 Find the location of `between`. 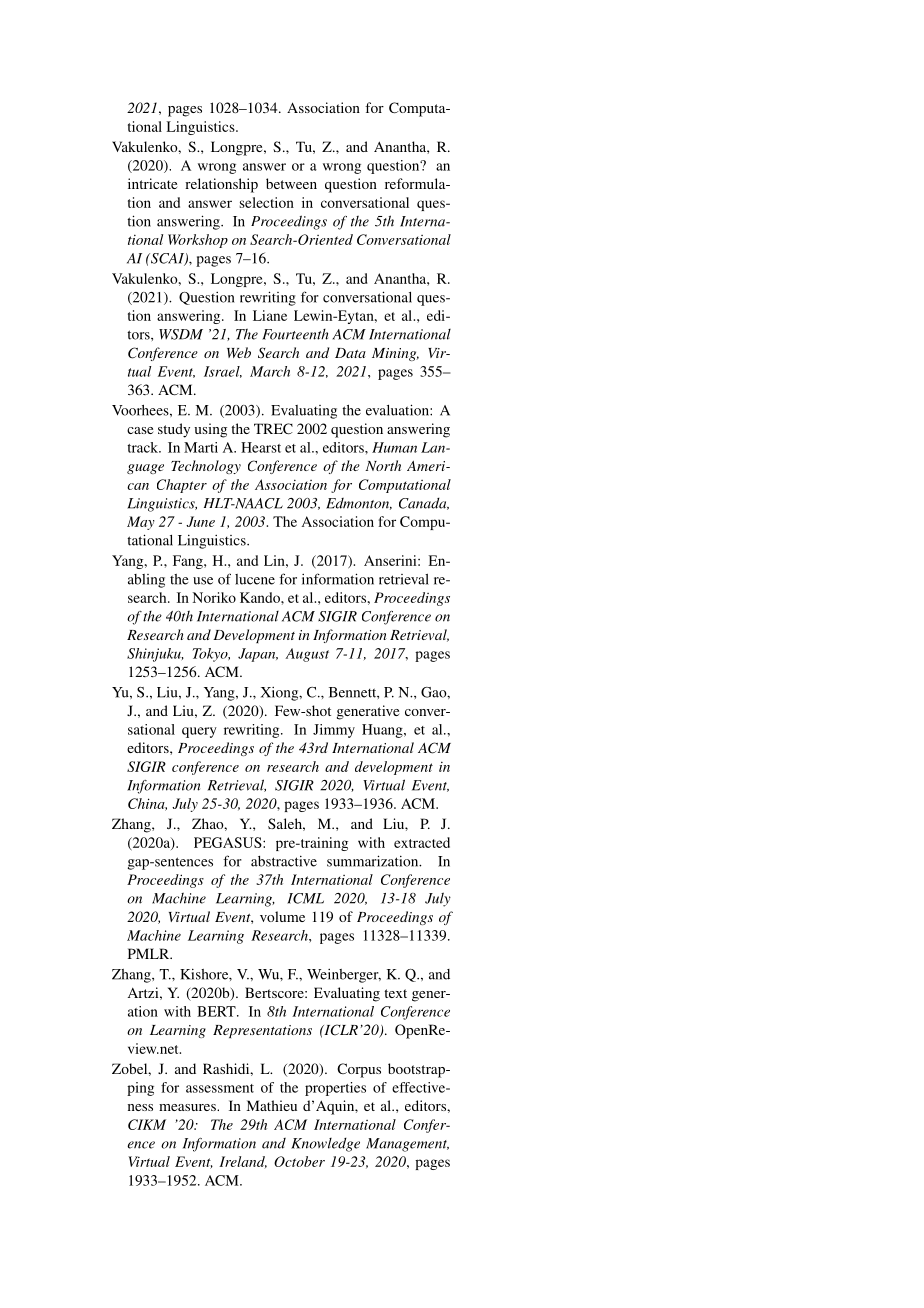

between is located at coordinates (291, 183).
